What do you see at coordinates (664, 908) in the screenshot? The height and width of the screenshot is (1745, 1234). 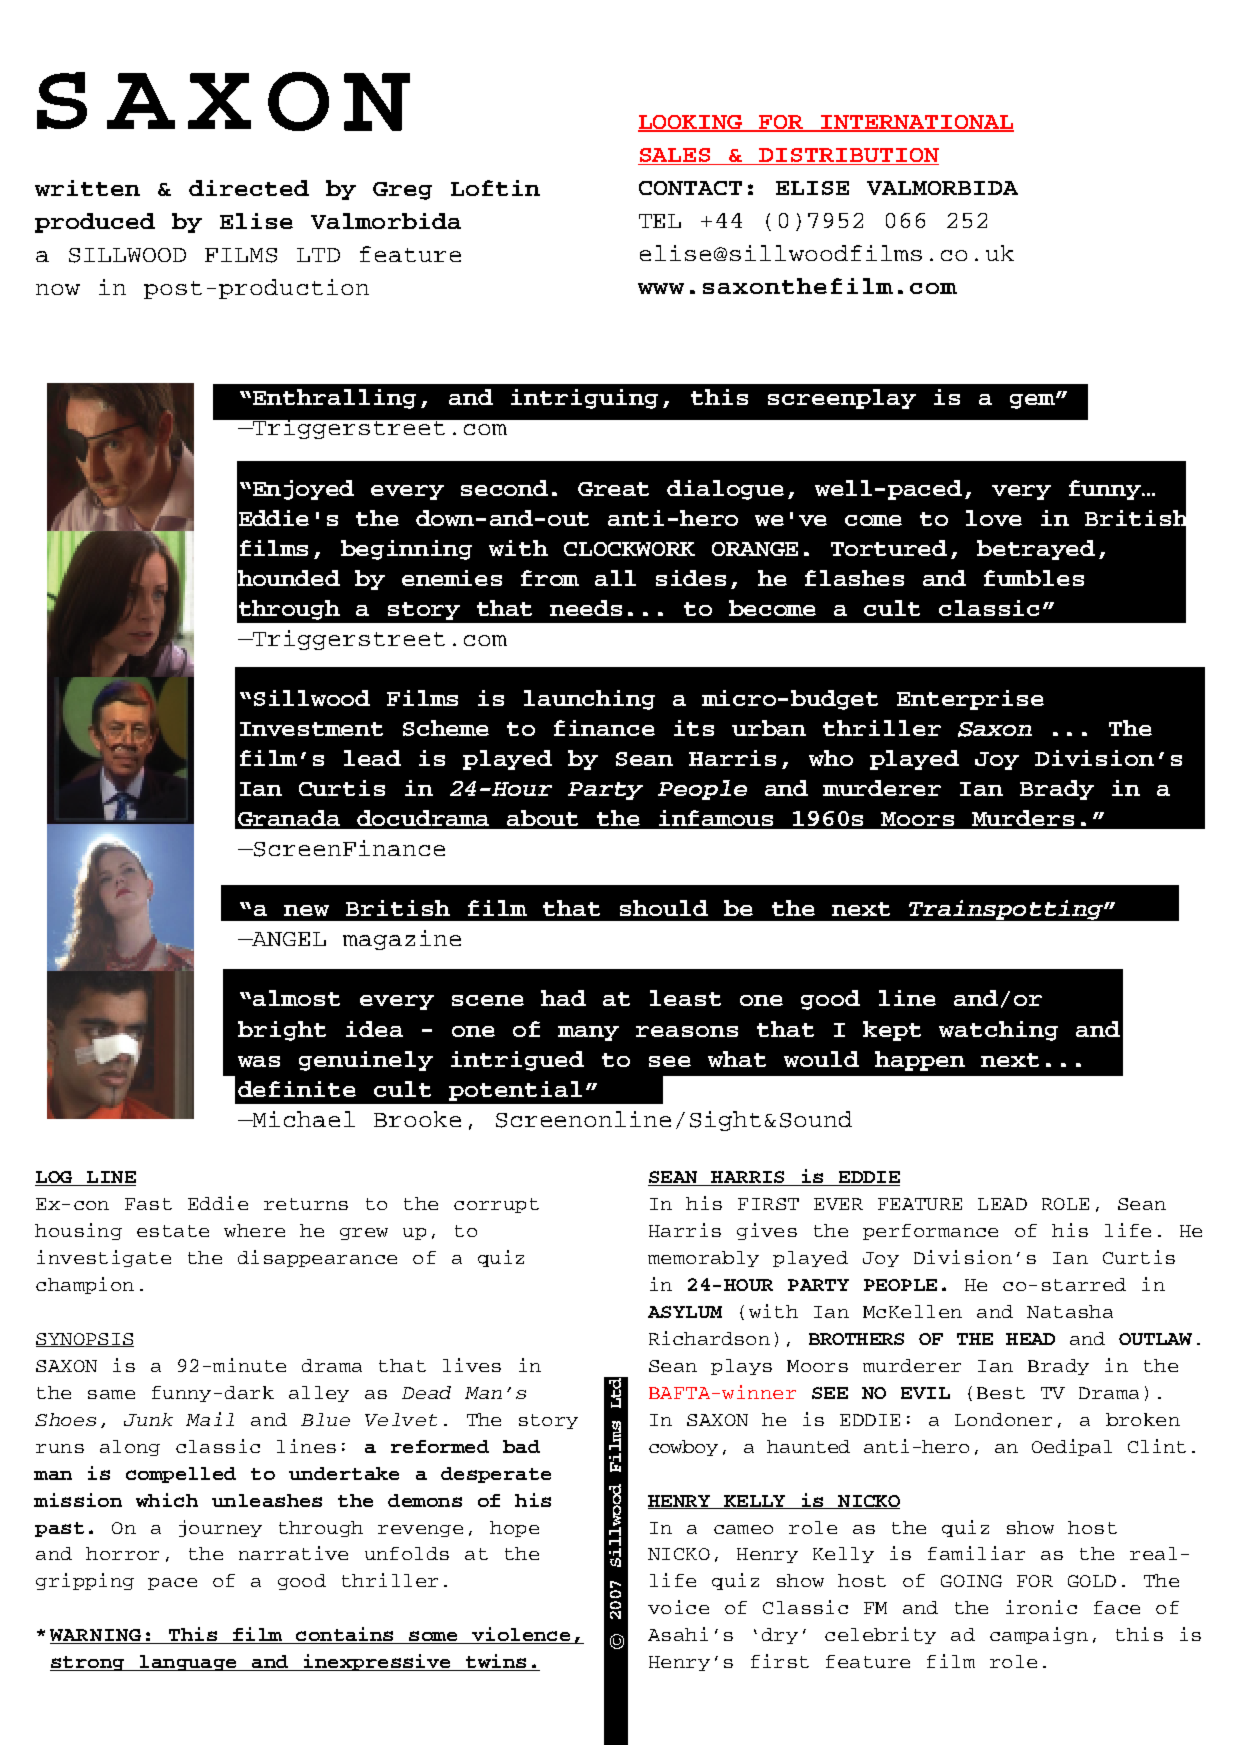 I see `should` at bounding box center [664, 908].
